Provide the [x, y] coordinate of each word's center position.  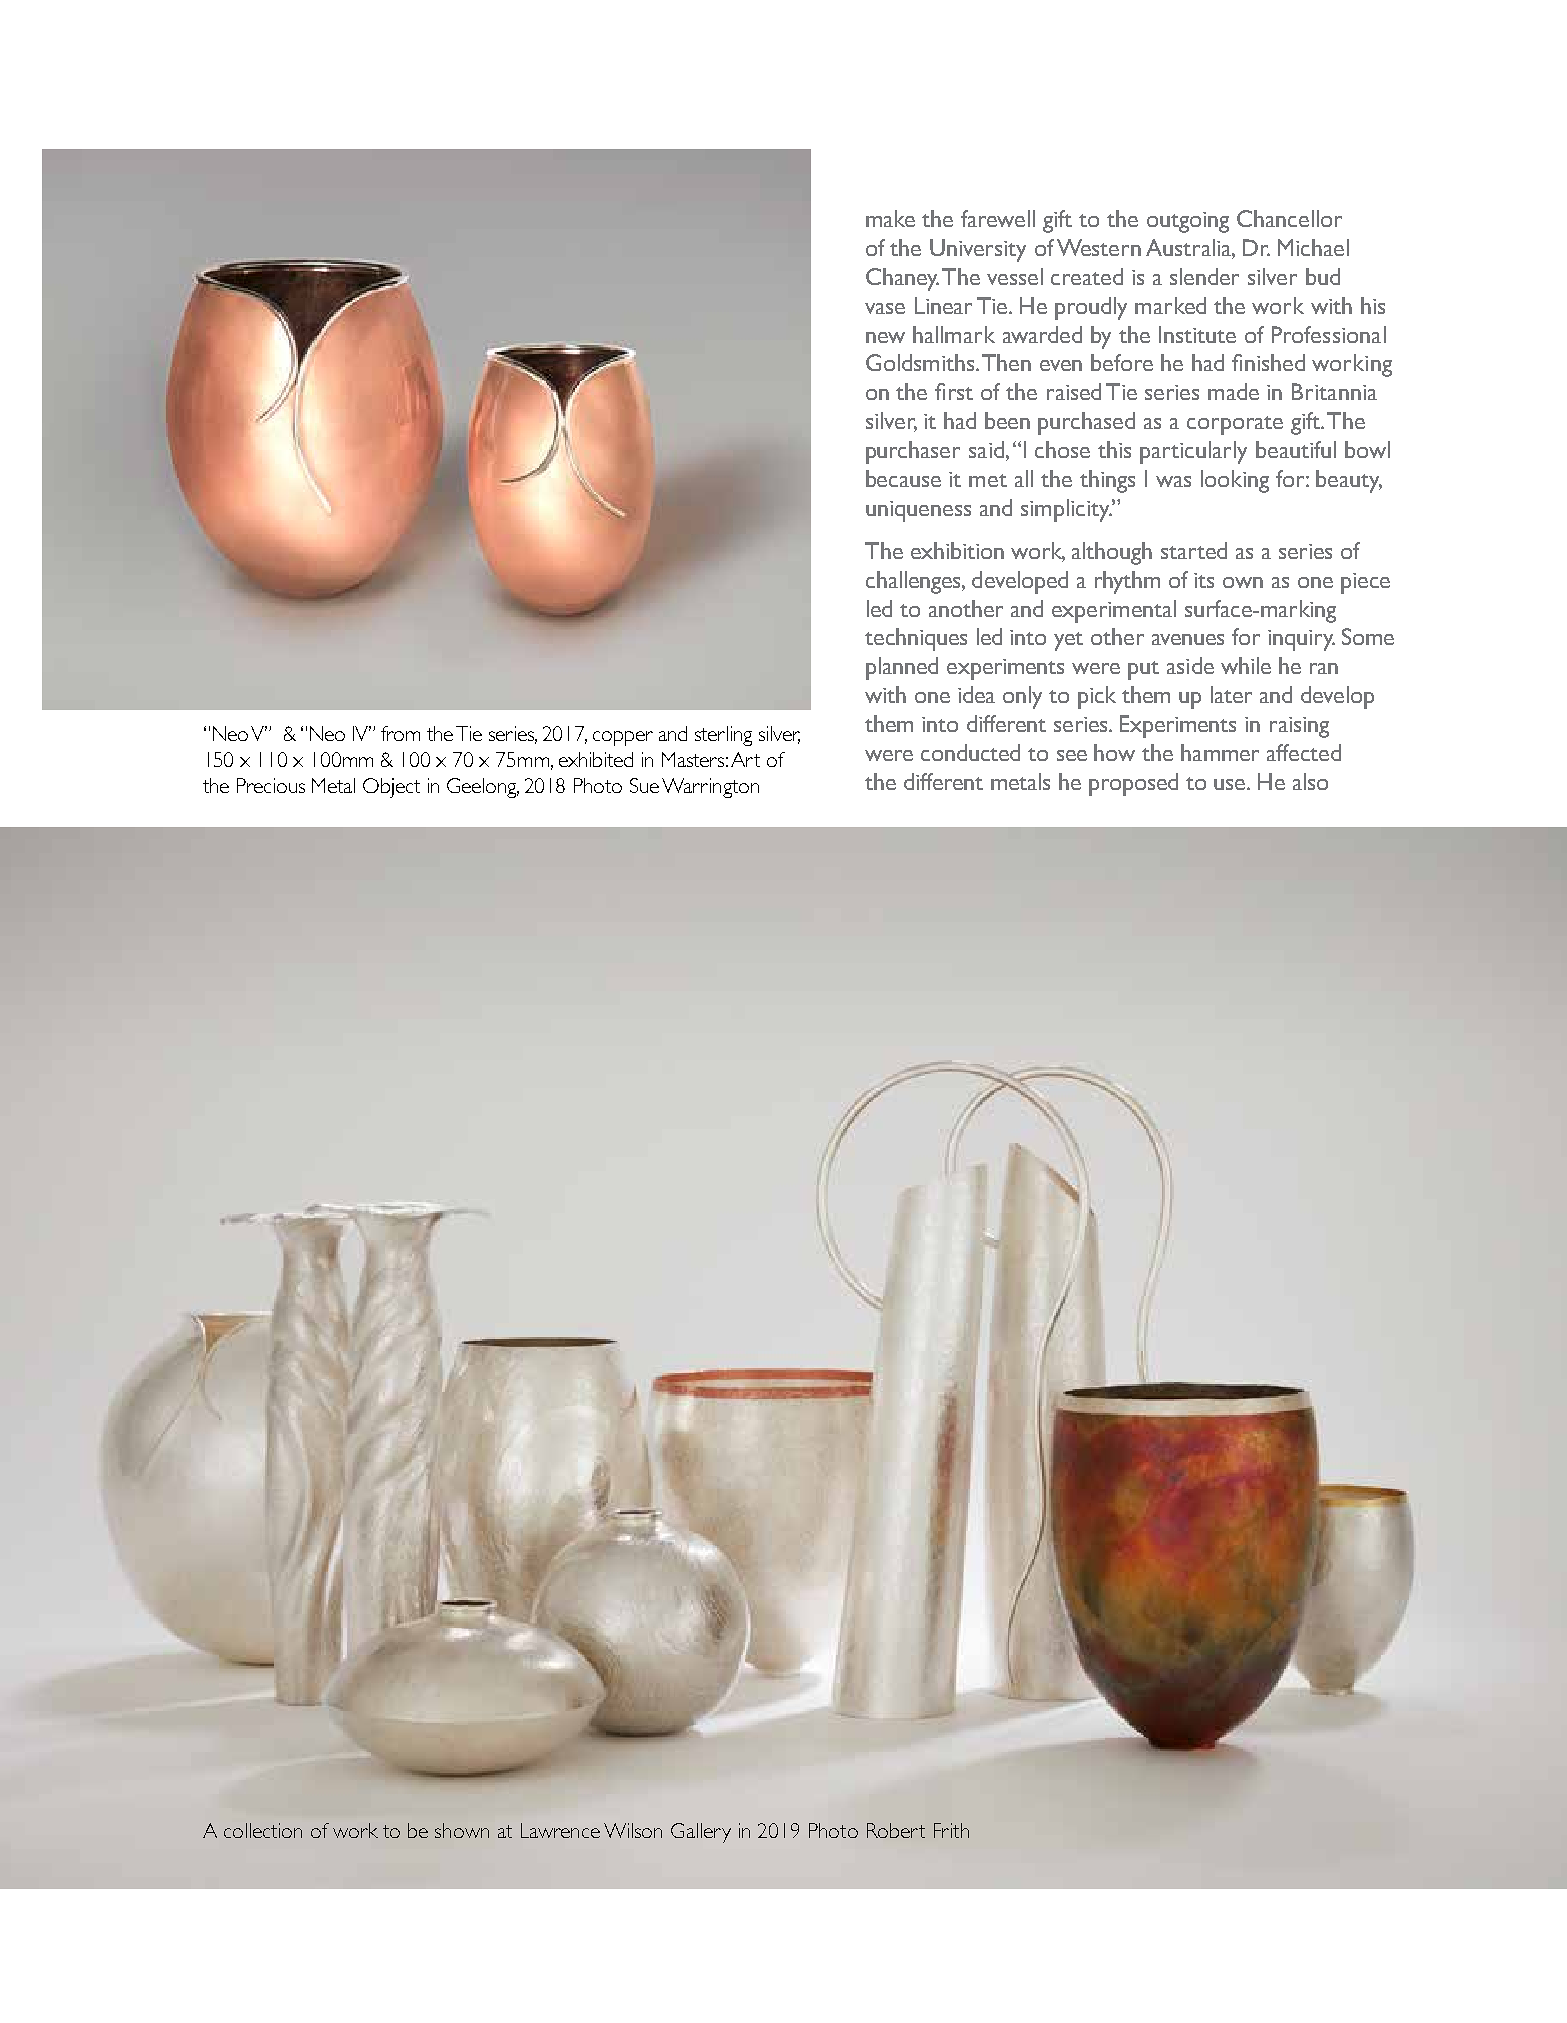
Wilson [633, 1830]
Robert [896, 1830]
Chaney [902, 279]
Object [391, 788]
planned [902, 668]
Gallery [701, 1833]
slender [1204, 276]
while [1246, 665]
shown [462, 1830]
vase [885, 308]
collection [263, 1830]
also [1310, 781]
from [400, 733]
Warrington [710, 788]
